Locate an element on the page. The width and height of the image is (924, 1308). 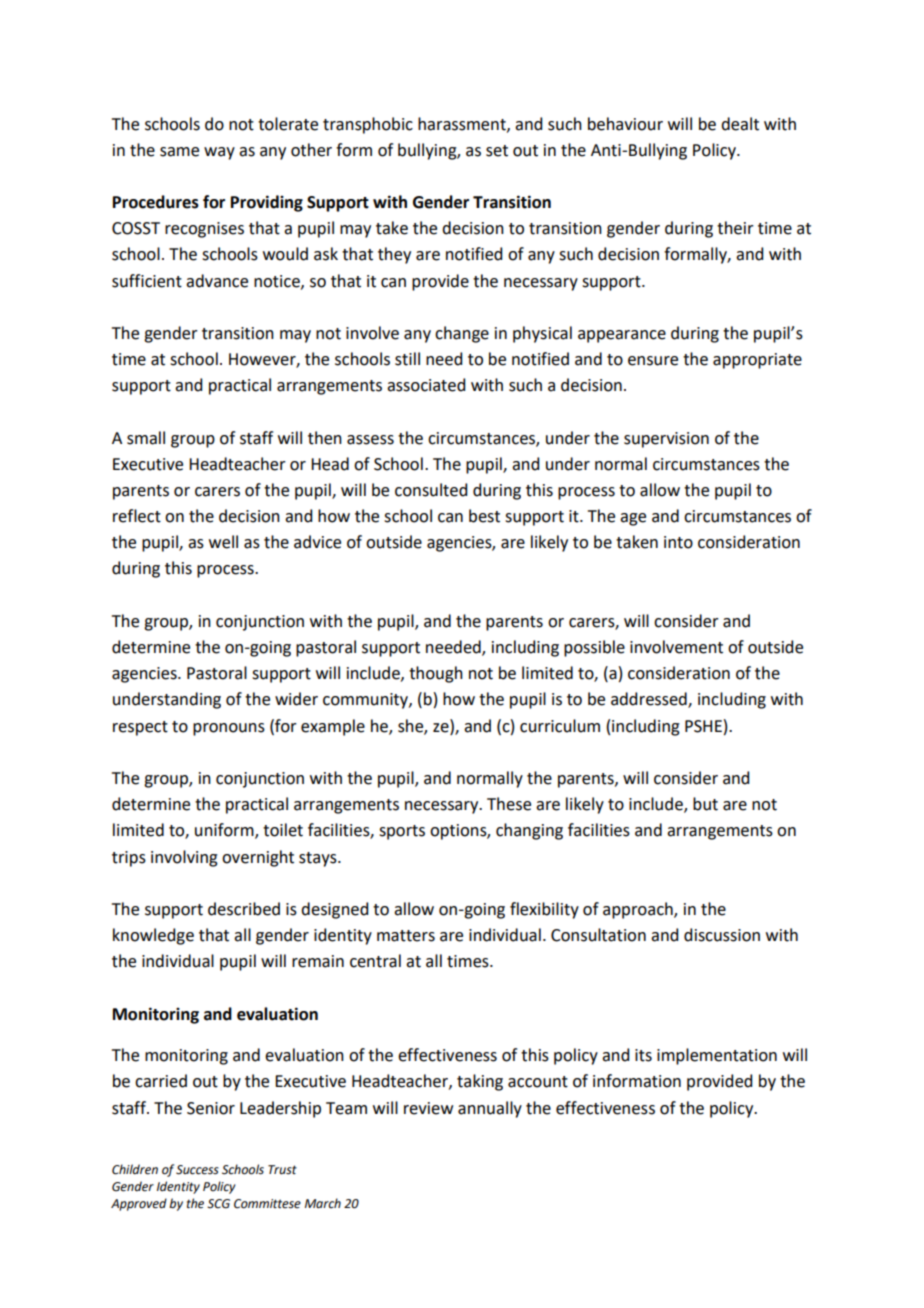
behaviour is located at coordinates (625, 124).
